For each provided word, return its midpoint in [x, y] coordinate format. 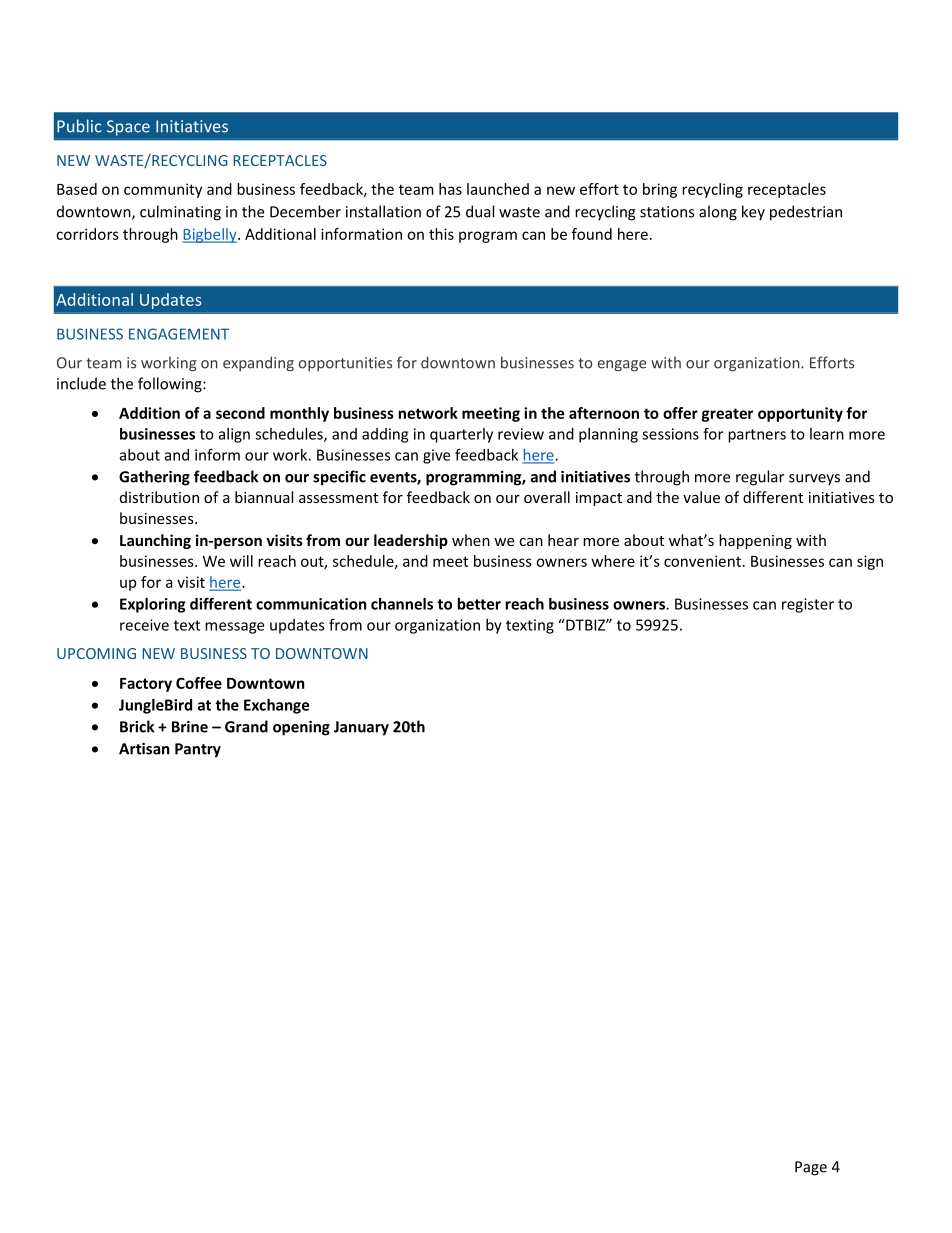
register [808, 605]
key [753, 213]
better [479, 604]
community [163, 190]
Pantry [198, 750]
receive [144, 625]
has [450, 189]
